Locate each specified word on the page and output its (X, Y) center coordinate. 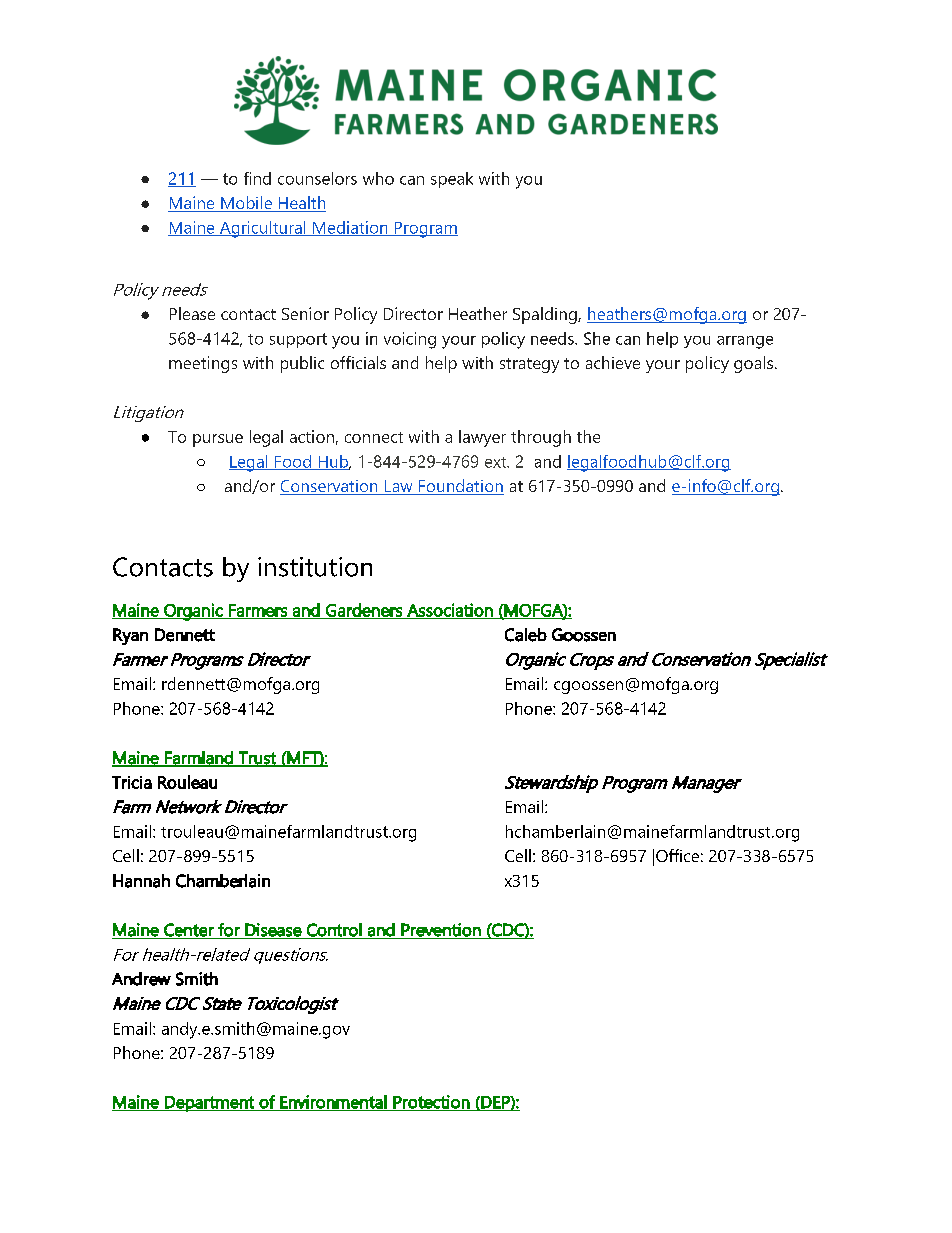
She (597, 338)
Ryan (130, 636)
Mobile (246, 204)
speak (452, 180)
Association (450, 611)
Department (209, 1104)
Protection (431, 1103)
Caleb (526, 635)
